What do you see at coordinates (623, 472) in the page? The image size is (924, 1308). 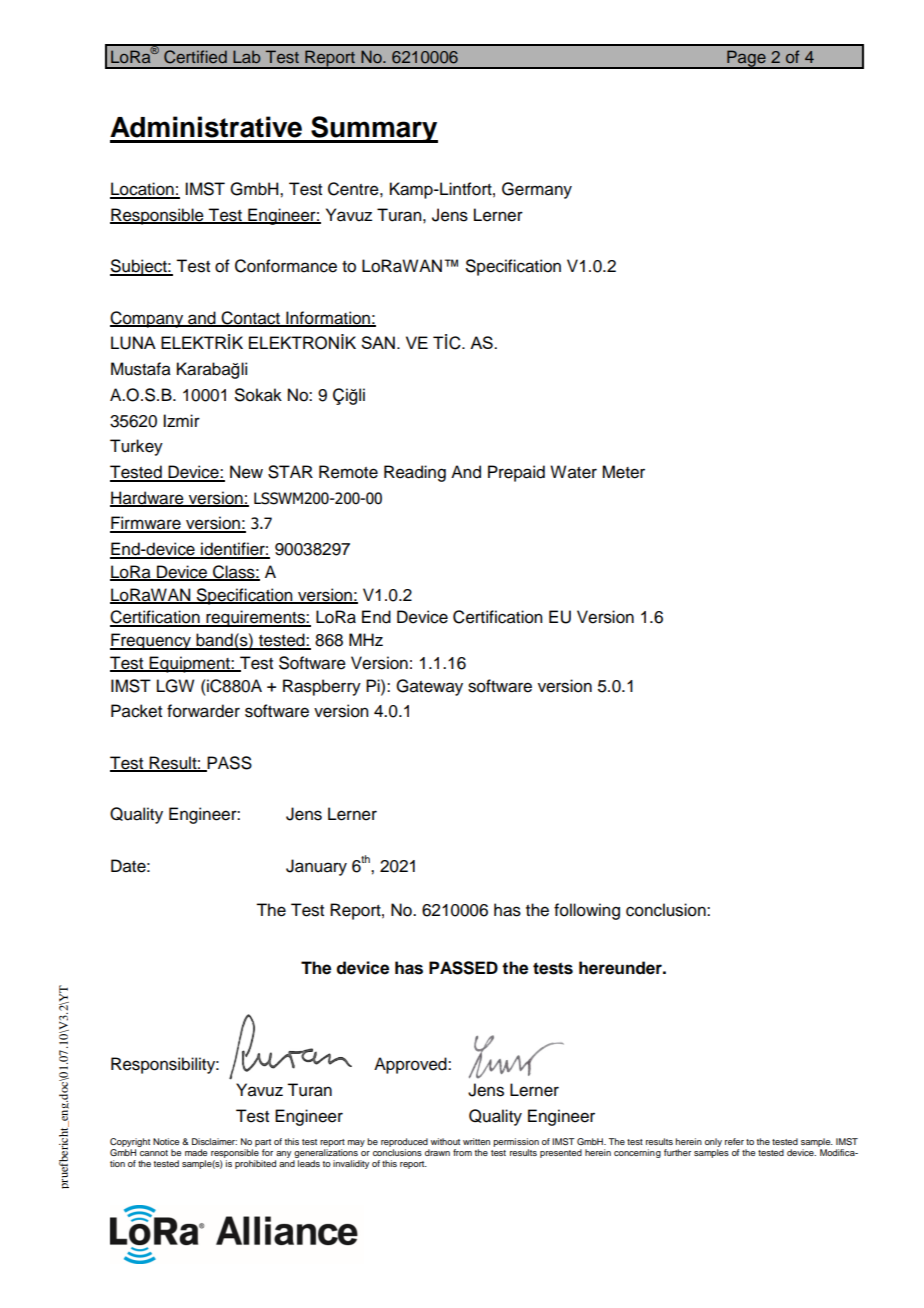 I see `Meter` at bounding box center [623, 472].
